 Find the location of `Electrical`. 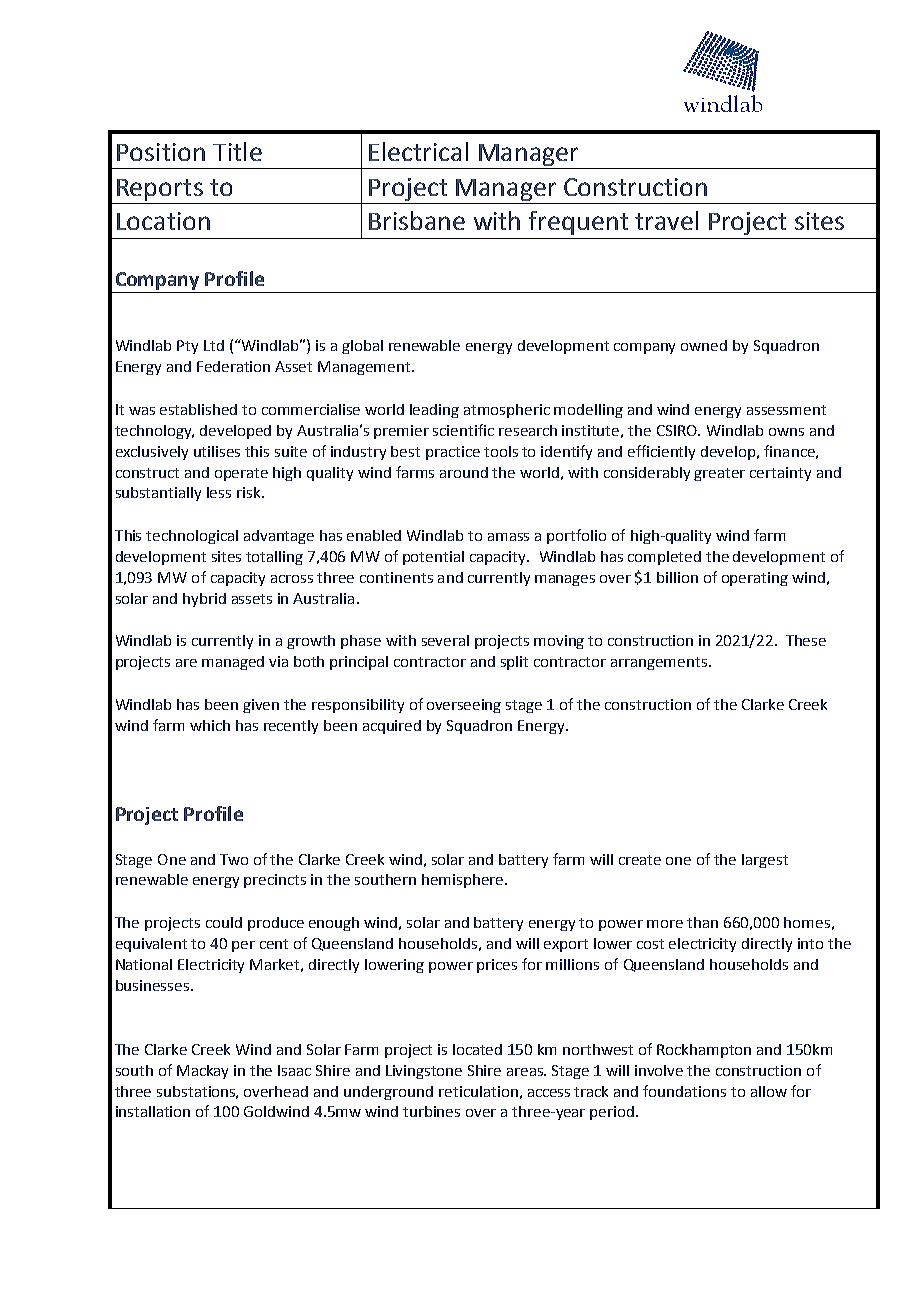

Electrical is located at coordinates (418, 151).
